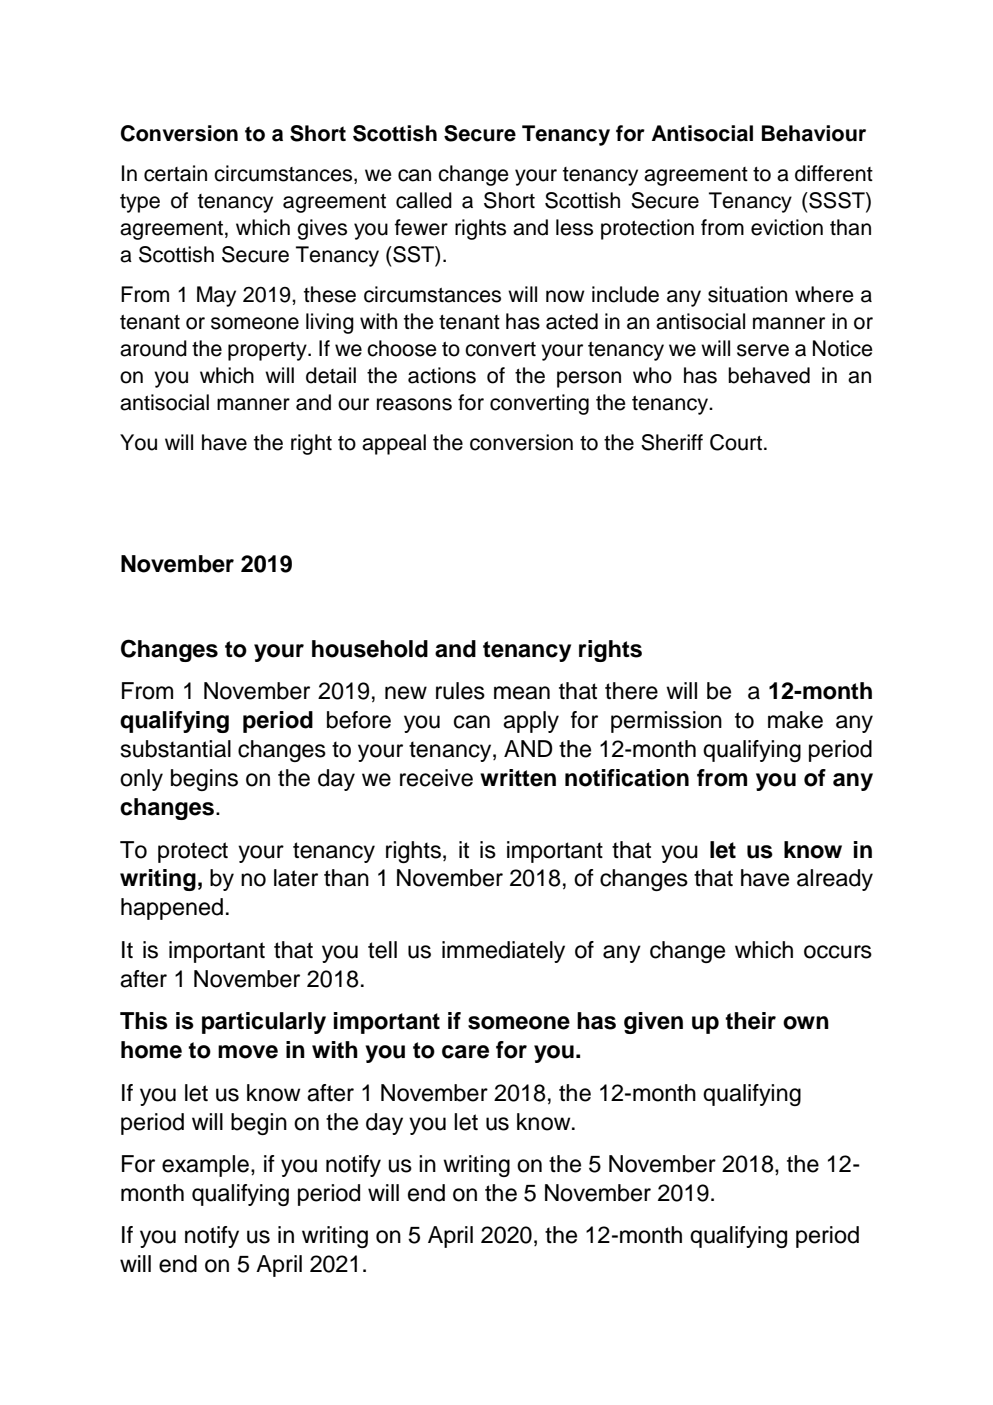 This screenshot has width=993, height=1405. What do you see at coordinates (205, 1166) in the screenshot?
I see `example` at bounding box center [205, 1166].
